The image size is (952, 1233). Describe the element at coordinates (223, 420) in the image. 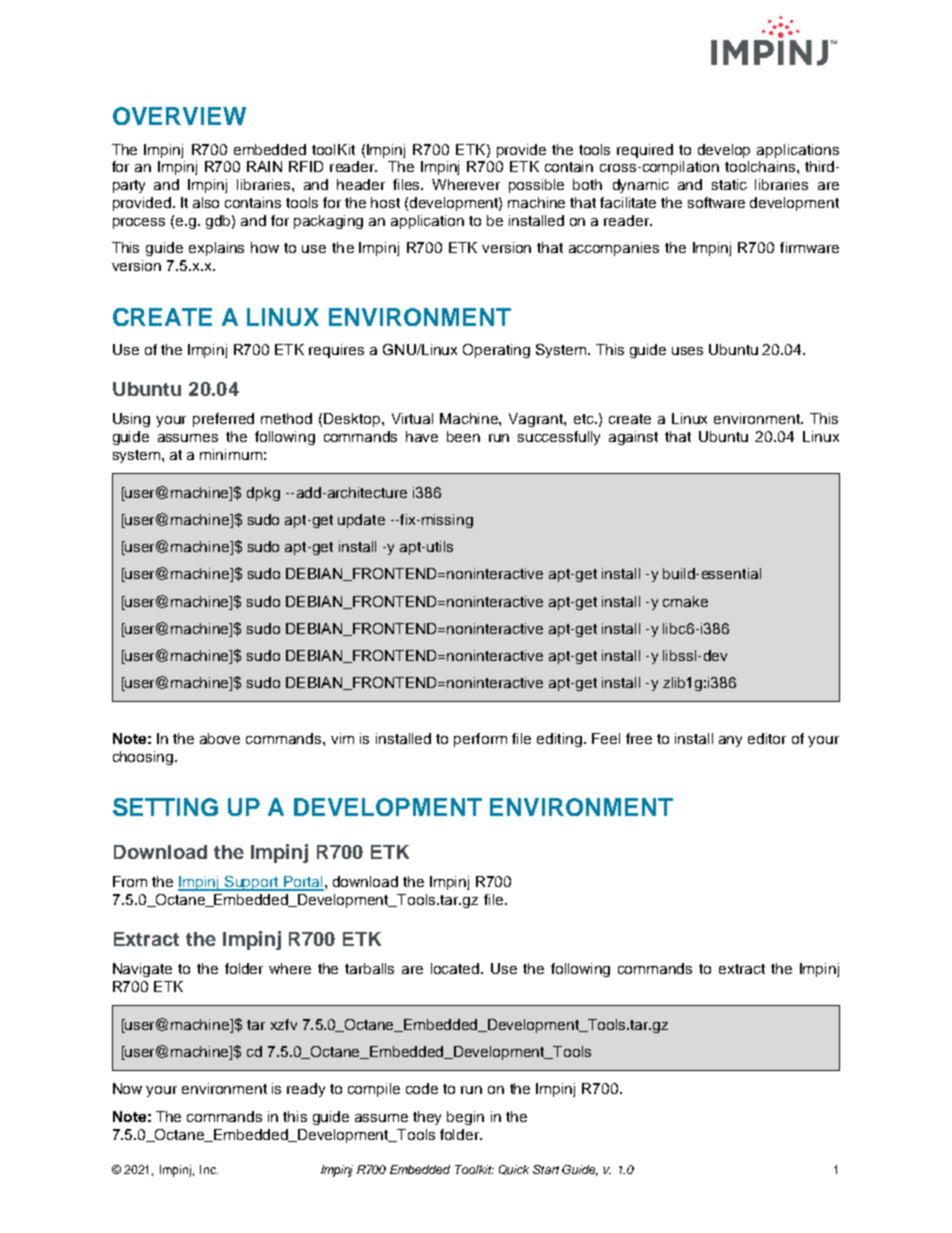

I see `preferred` at that location.
